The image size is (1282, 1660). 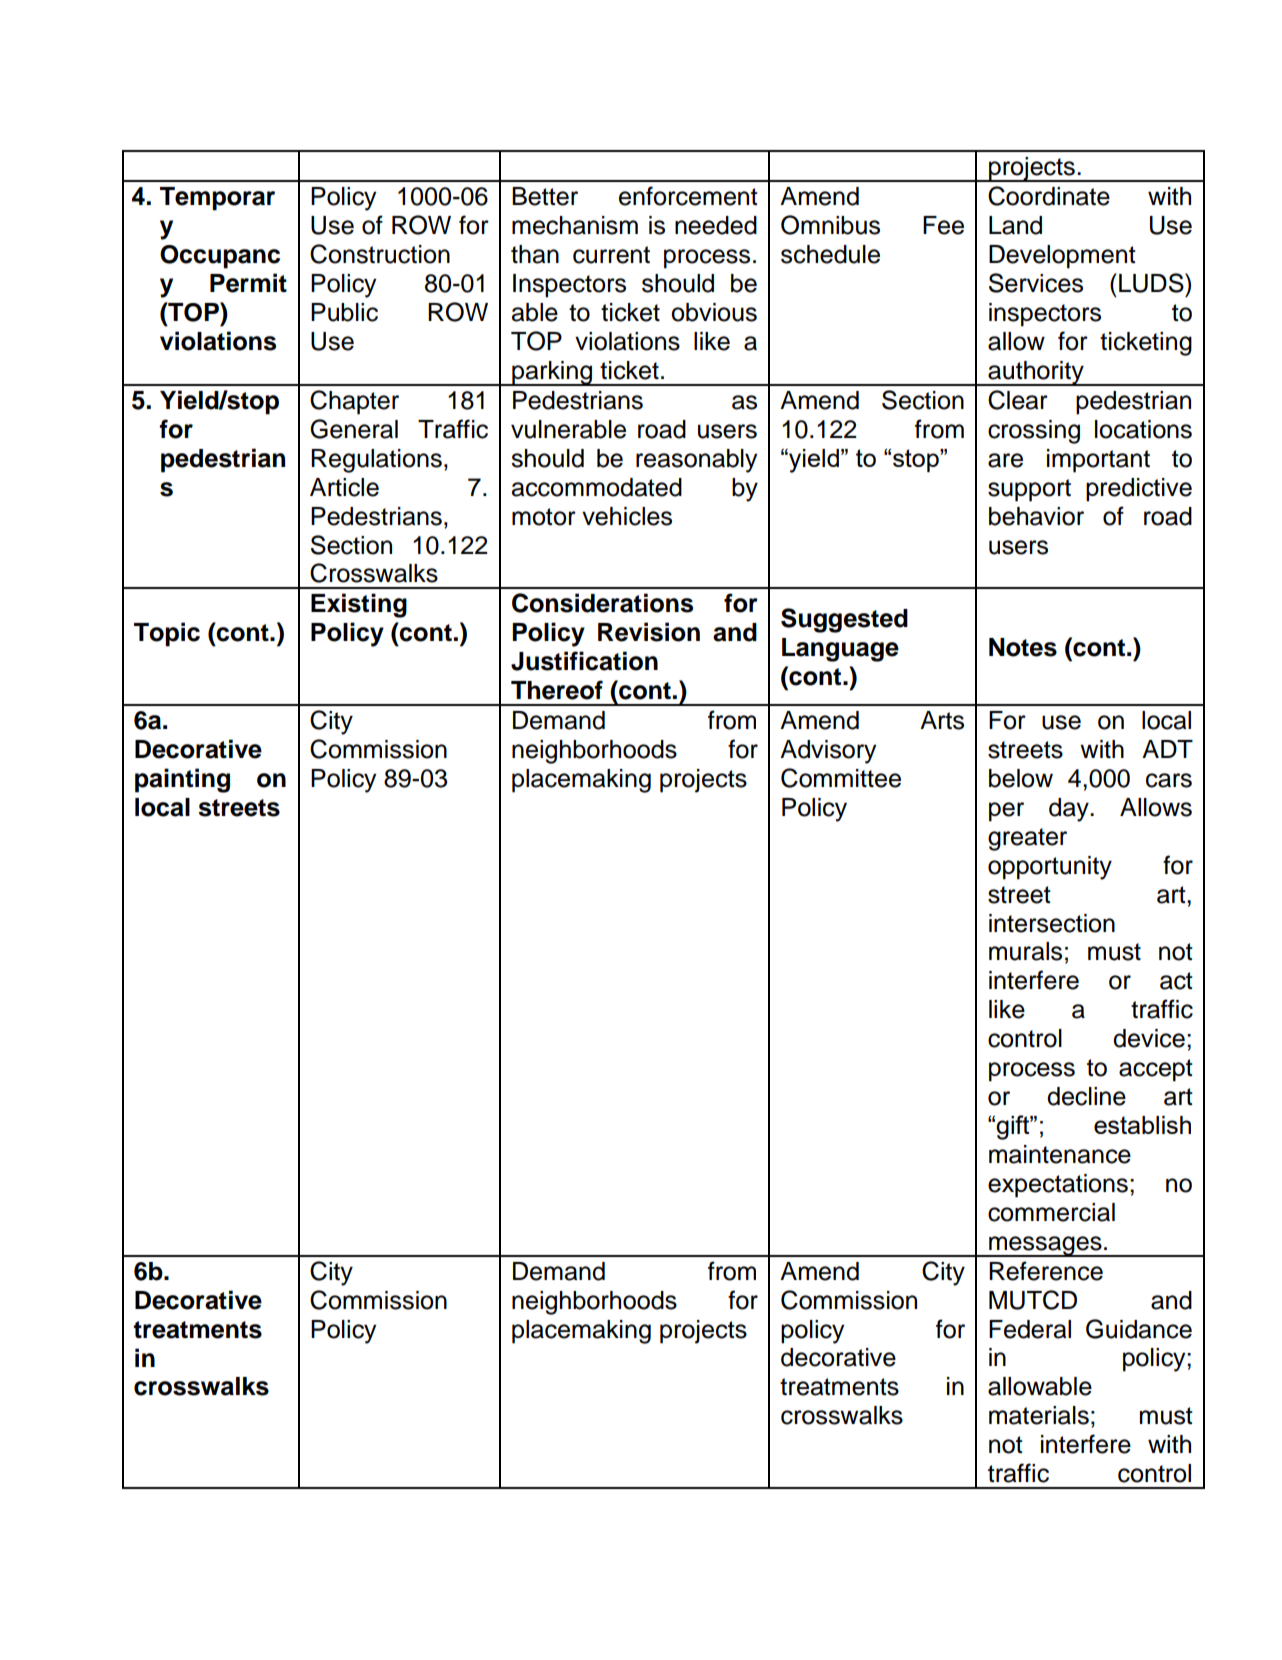 What do you see at coordinates (167, 634) in the screenshot?
I see `Topic` at bounding box center [167, 634].
